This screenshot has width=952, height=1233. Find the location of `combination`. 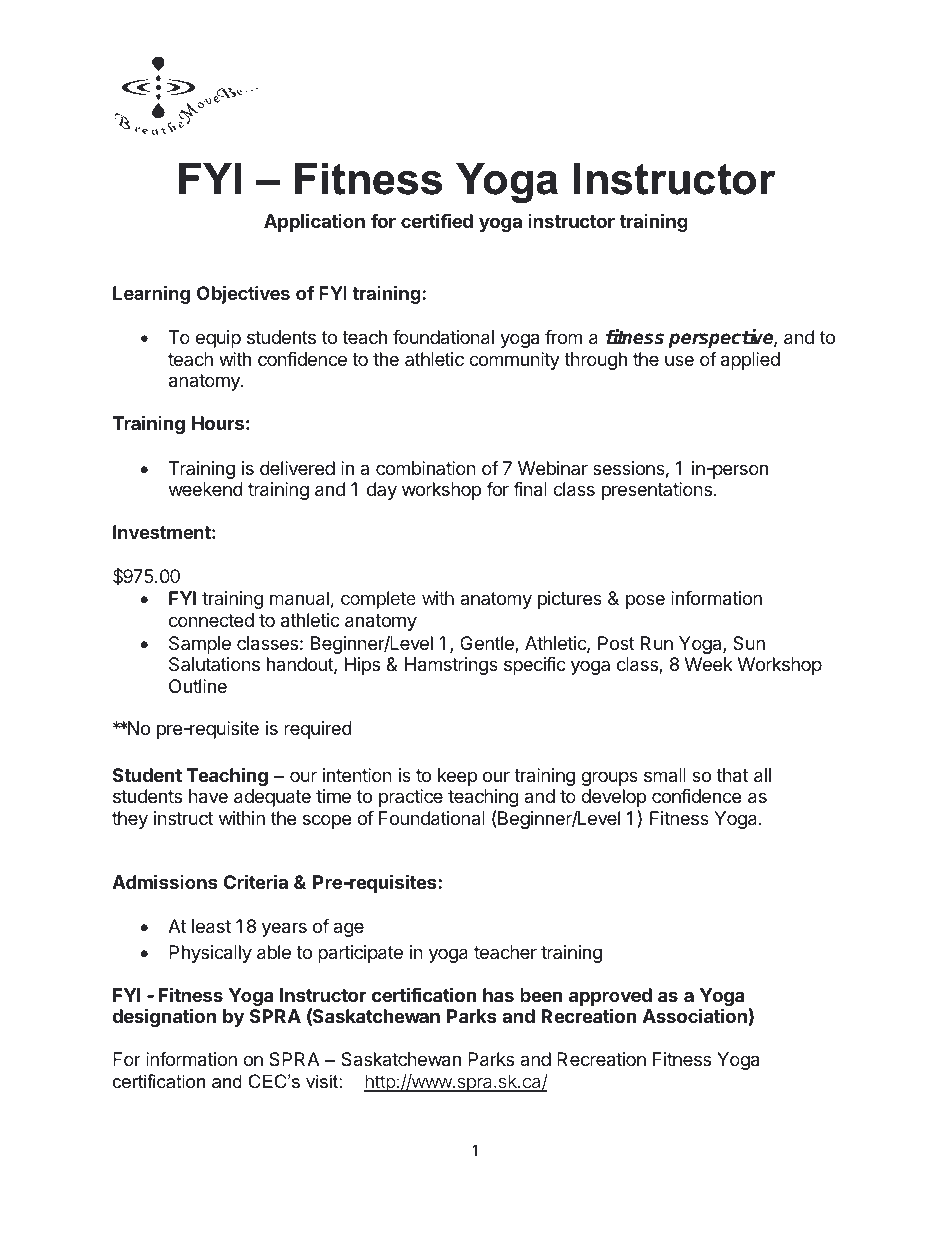

combination is located at coordinates (426, 468).
